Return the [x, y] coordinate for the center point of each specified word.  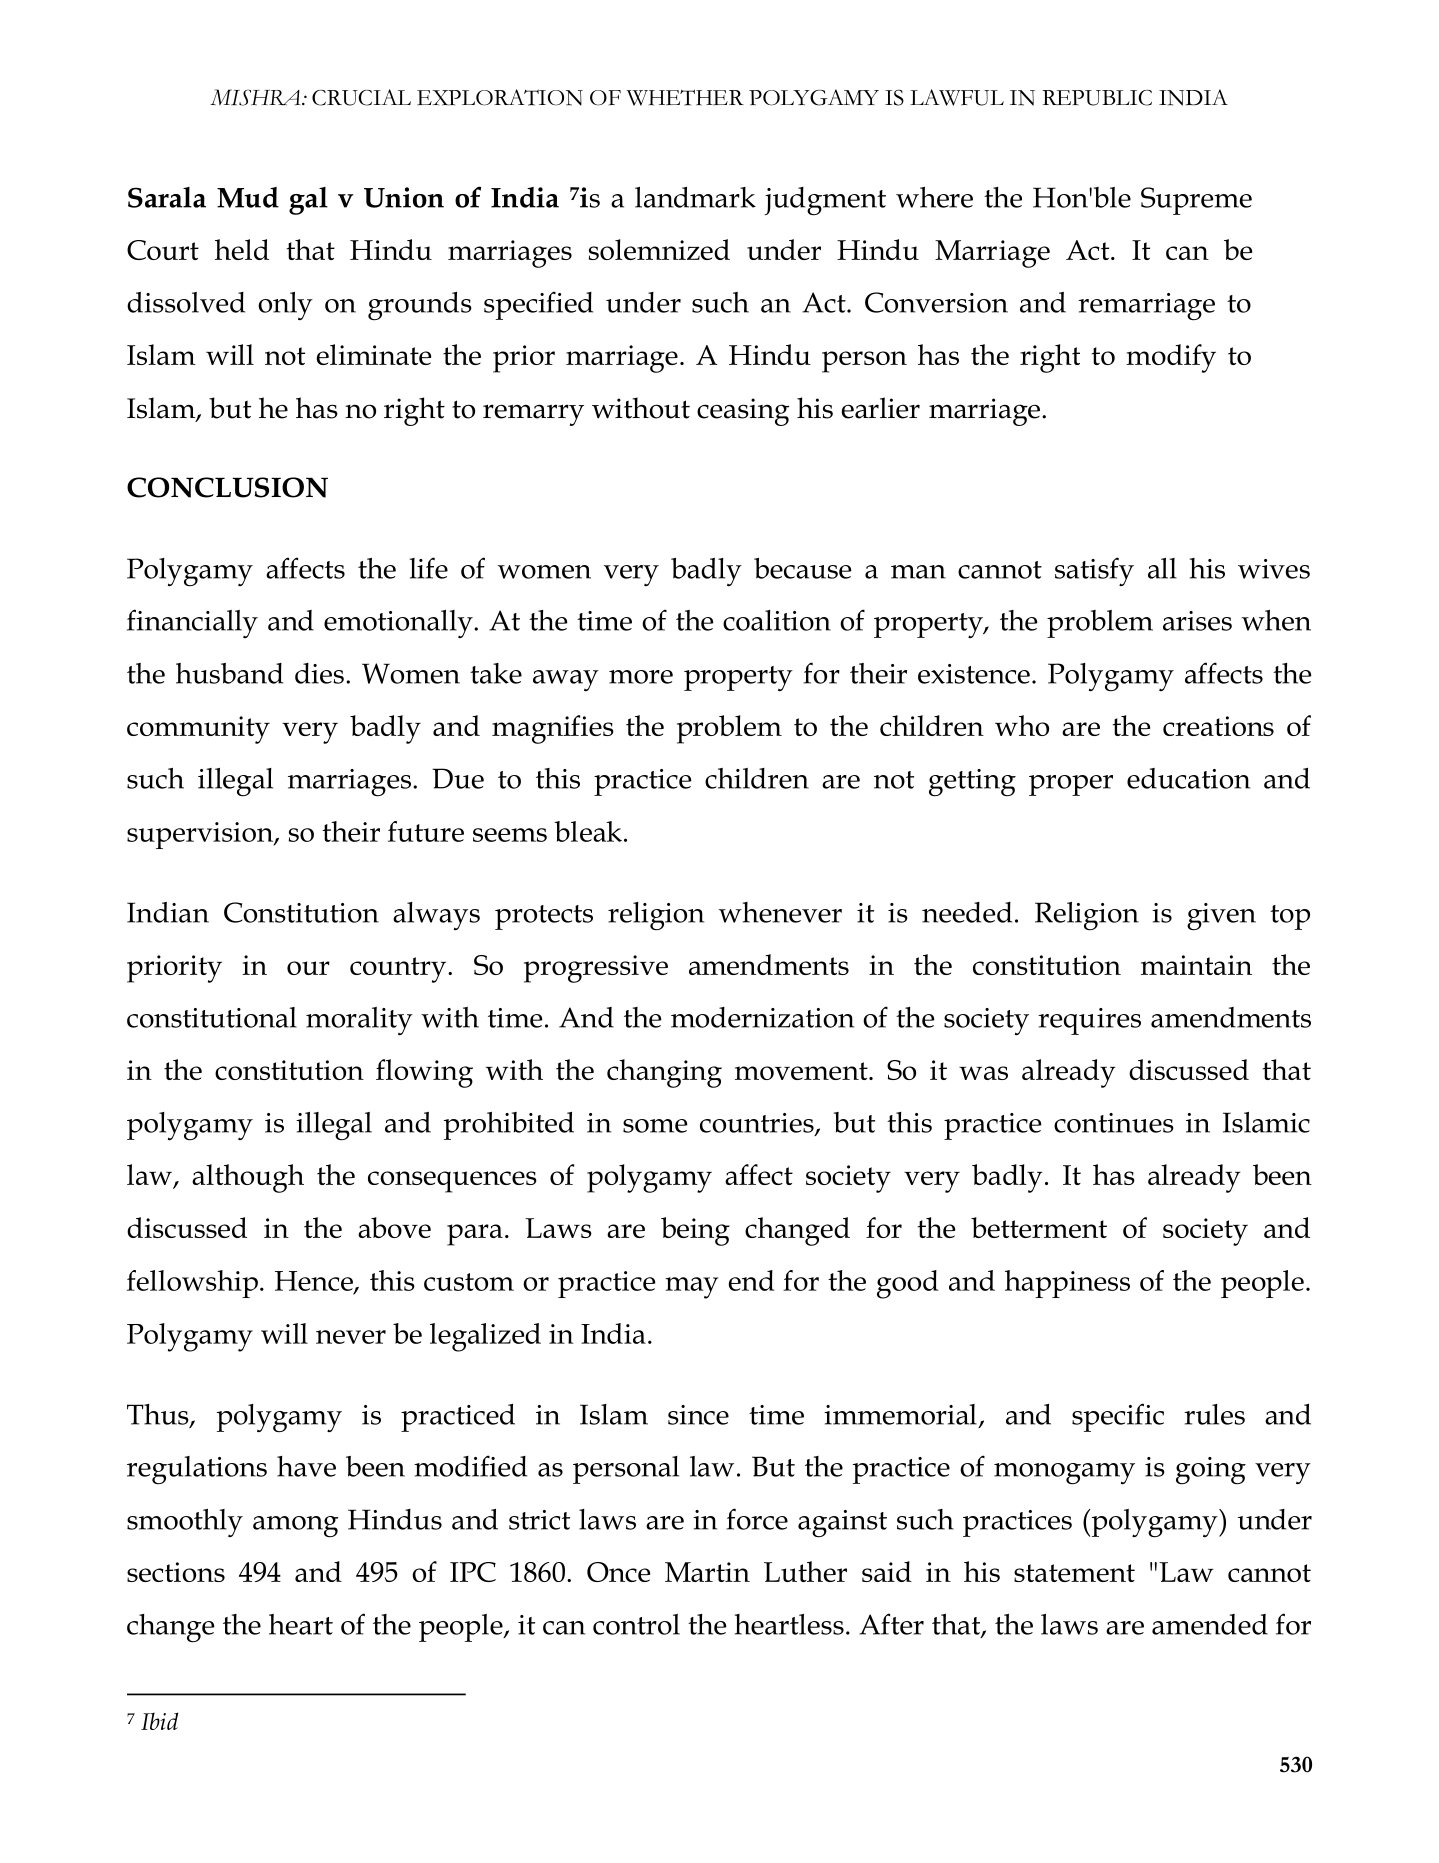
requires [1089, 1021]
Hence [315, 1282]
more [641, 677]
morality [359, 1021]
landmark [695, 197]
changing [664, 1073]
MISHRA [256, 97]
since [698, 1415]
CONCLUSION [227, 487]
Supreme [1196, 201]
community [198, 730]
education [1188, 778]
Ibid [159, 1721]
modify [1171, 358]
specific [1118, 1417]
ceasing [743, 412]
